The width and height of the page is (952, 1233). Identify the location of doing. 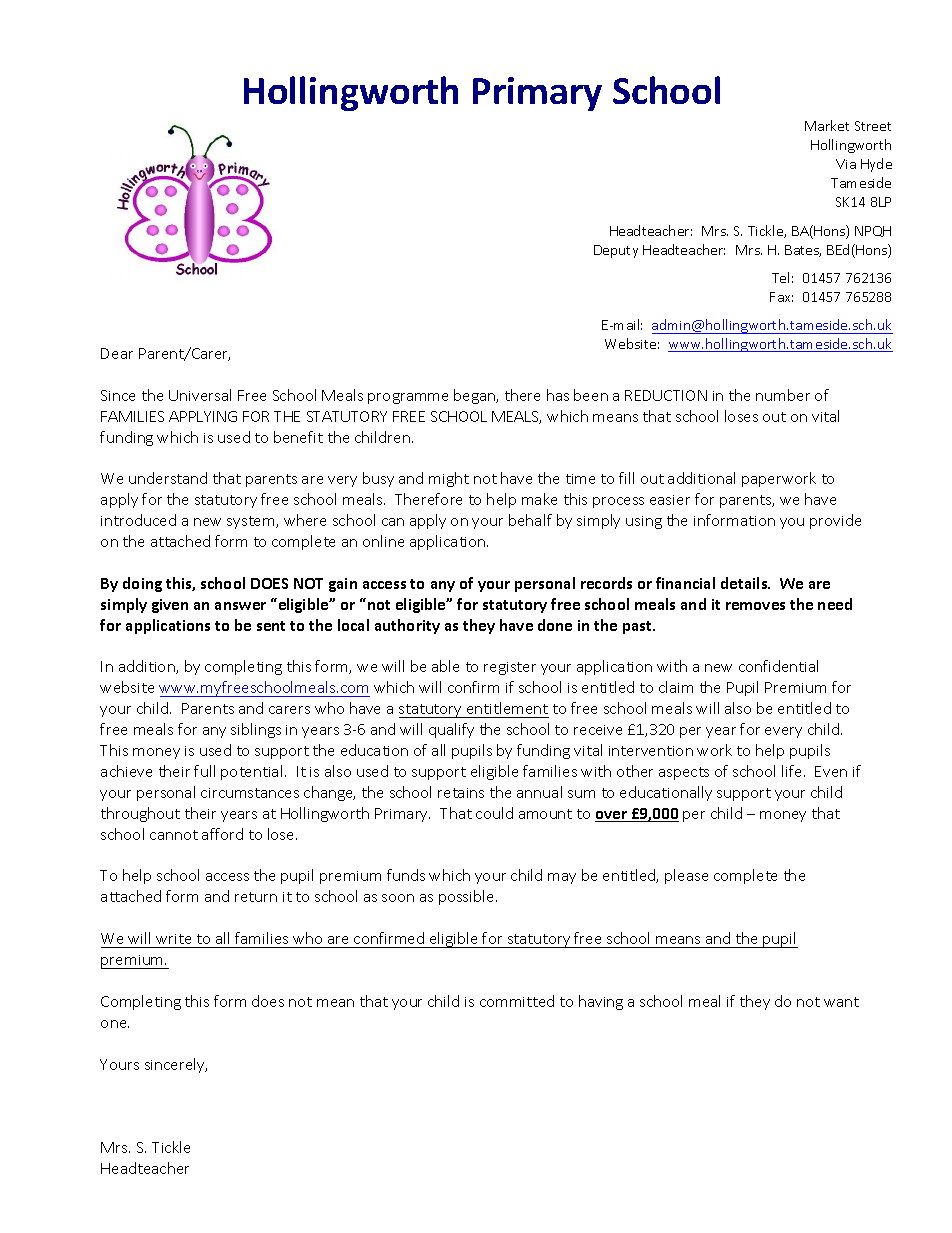
(142, 584).
